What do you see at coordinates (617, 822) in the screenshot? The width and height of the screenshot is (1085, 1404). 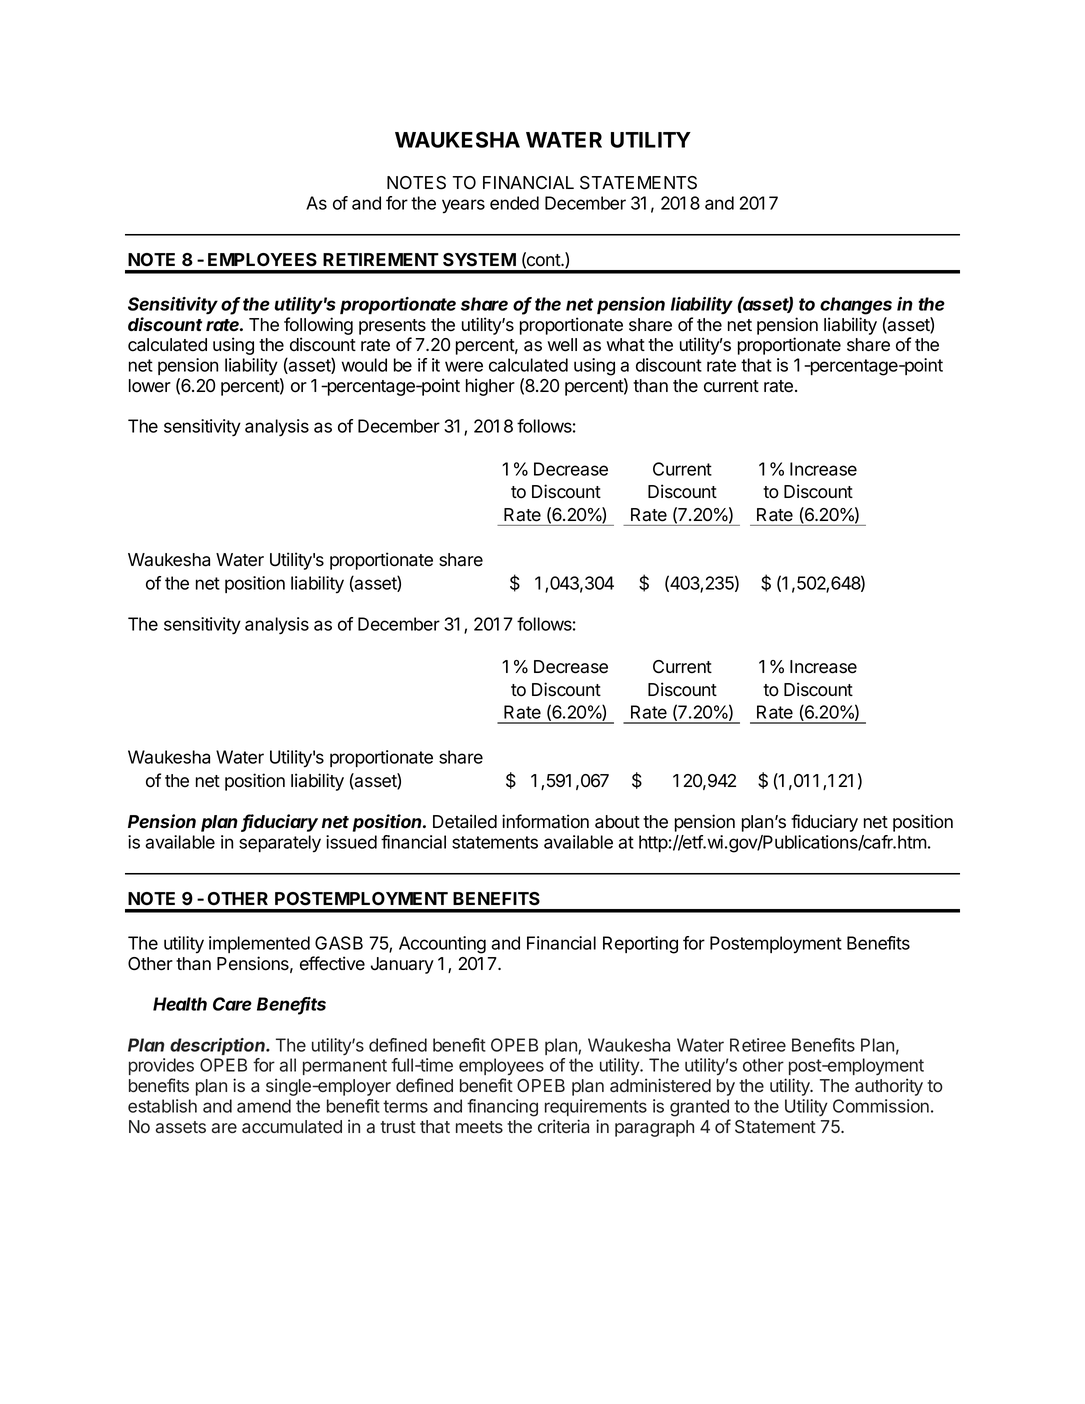 I see `about` at bounding box center [617, 822].
